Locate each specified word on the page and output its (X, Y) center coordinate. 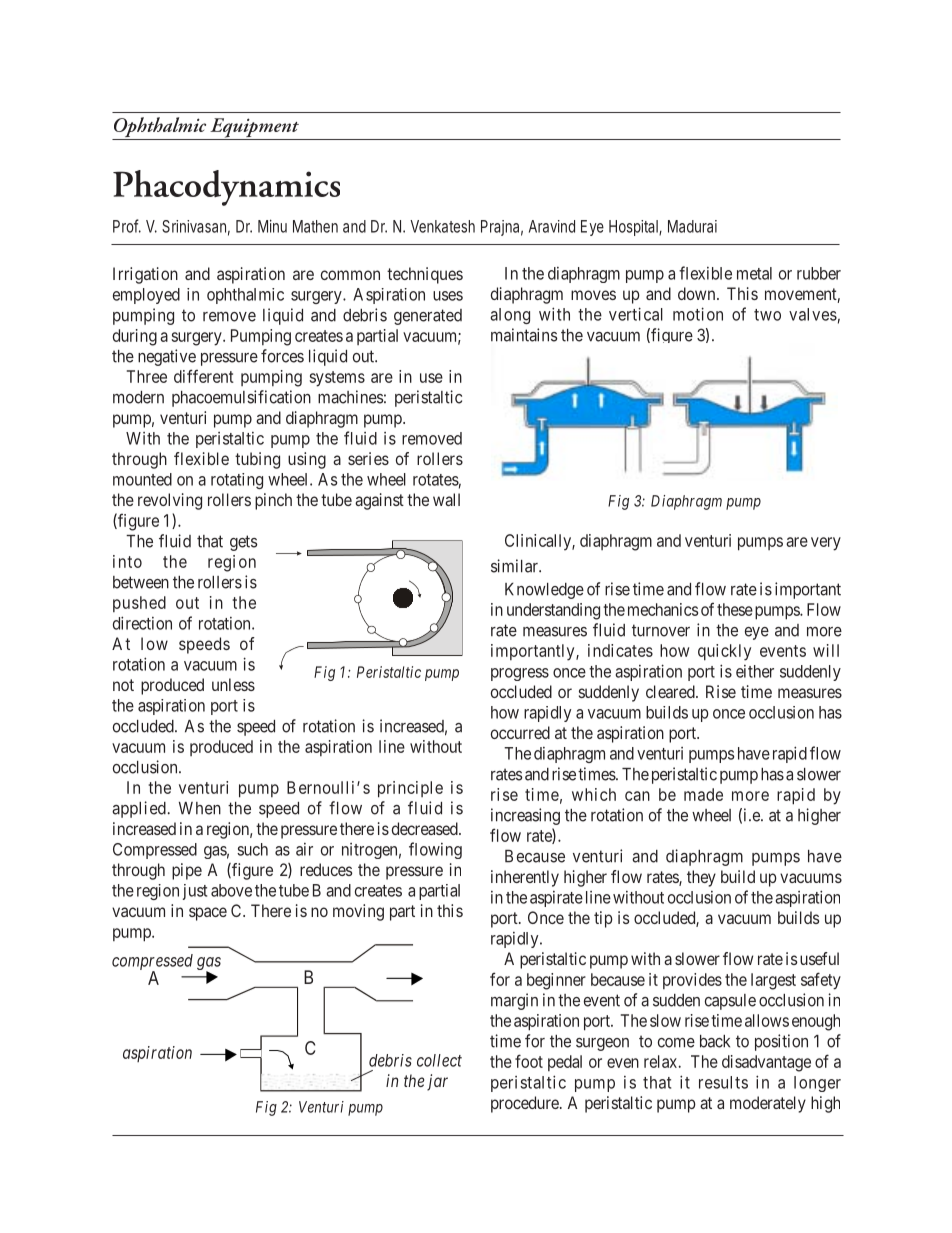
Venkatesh (442, 226)
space (208, 914)
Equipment (254, 129)
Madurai (692, 226)
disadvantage (766, 1063)
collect (439, 1060)
